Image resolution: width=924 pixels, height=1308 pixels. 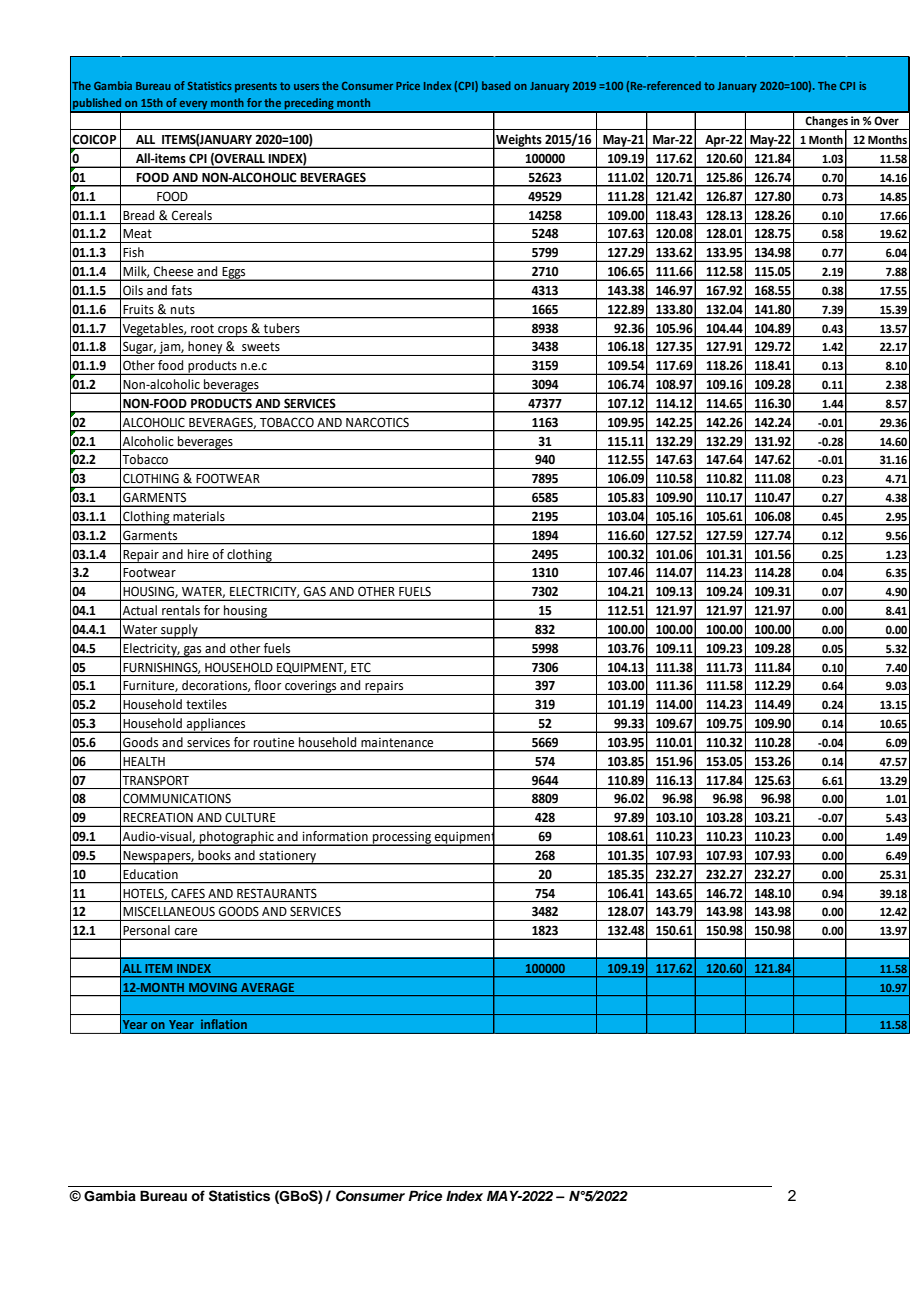 What do you see at coordinates (282, 328) in the image?
I see `tubers` at bounding box center [282, 328].
